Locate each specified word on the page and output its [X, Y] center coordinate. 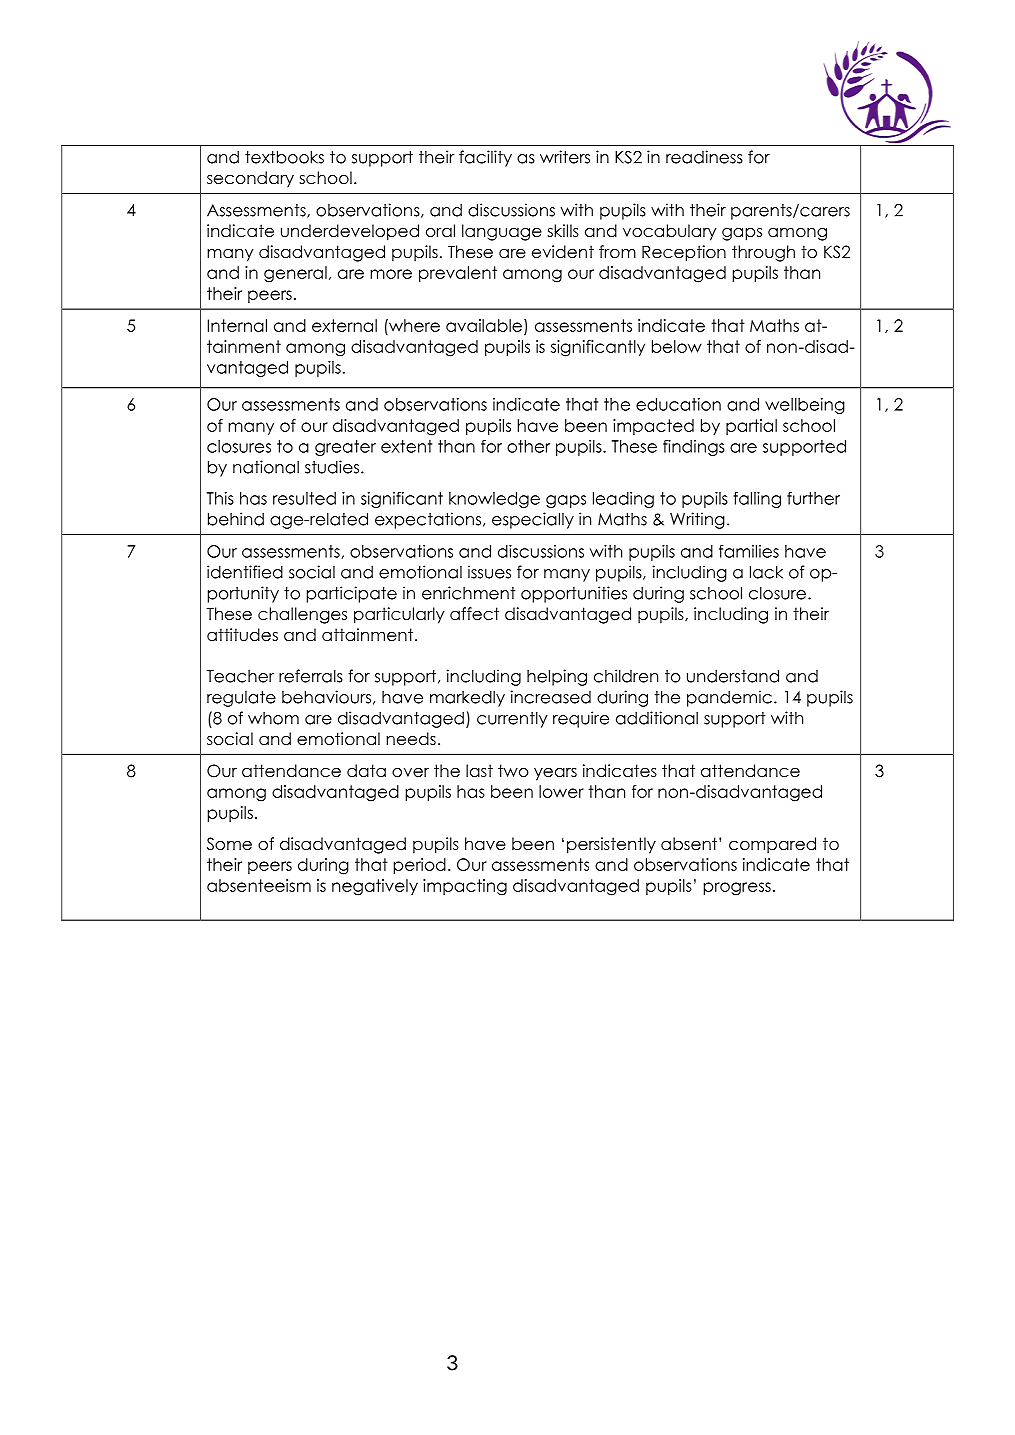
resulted [304, 498]
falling [757, 499]
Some [229, 844]
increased [550, 697]
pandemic [729, 698]
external [344, 325]
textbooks [284, 157]
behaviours [326, 697]
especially [533, 520]
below [677, 346]
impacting [465, 887]
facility [485, 158]
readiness [704, 157]
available [484, 325]
